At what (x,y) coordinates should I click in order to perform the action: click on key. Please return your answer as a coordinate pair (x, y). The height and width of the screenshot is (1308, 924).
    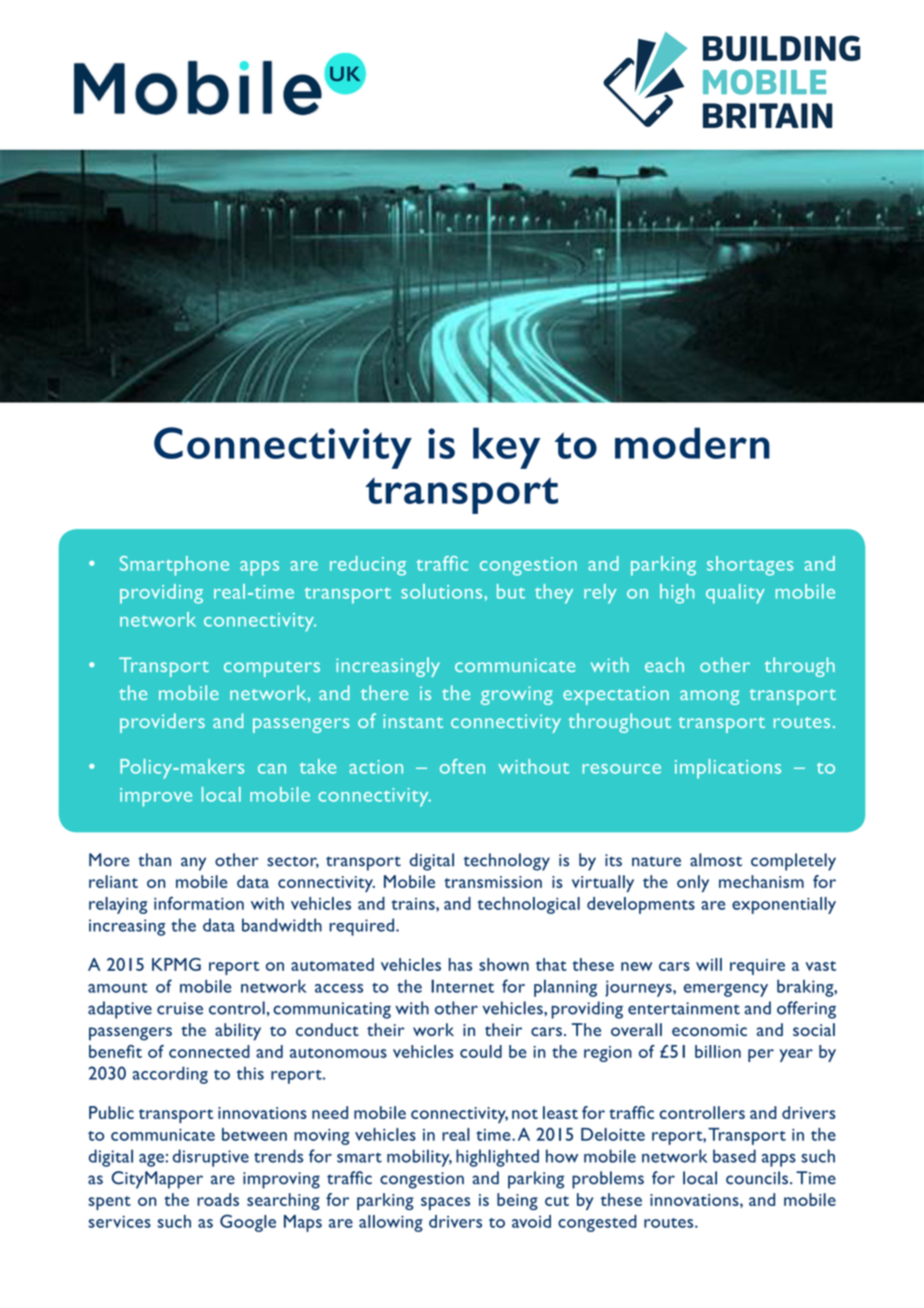
    Looking at the image, I should click on (506, 448).
